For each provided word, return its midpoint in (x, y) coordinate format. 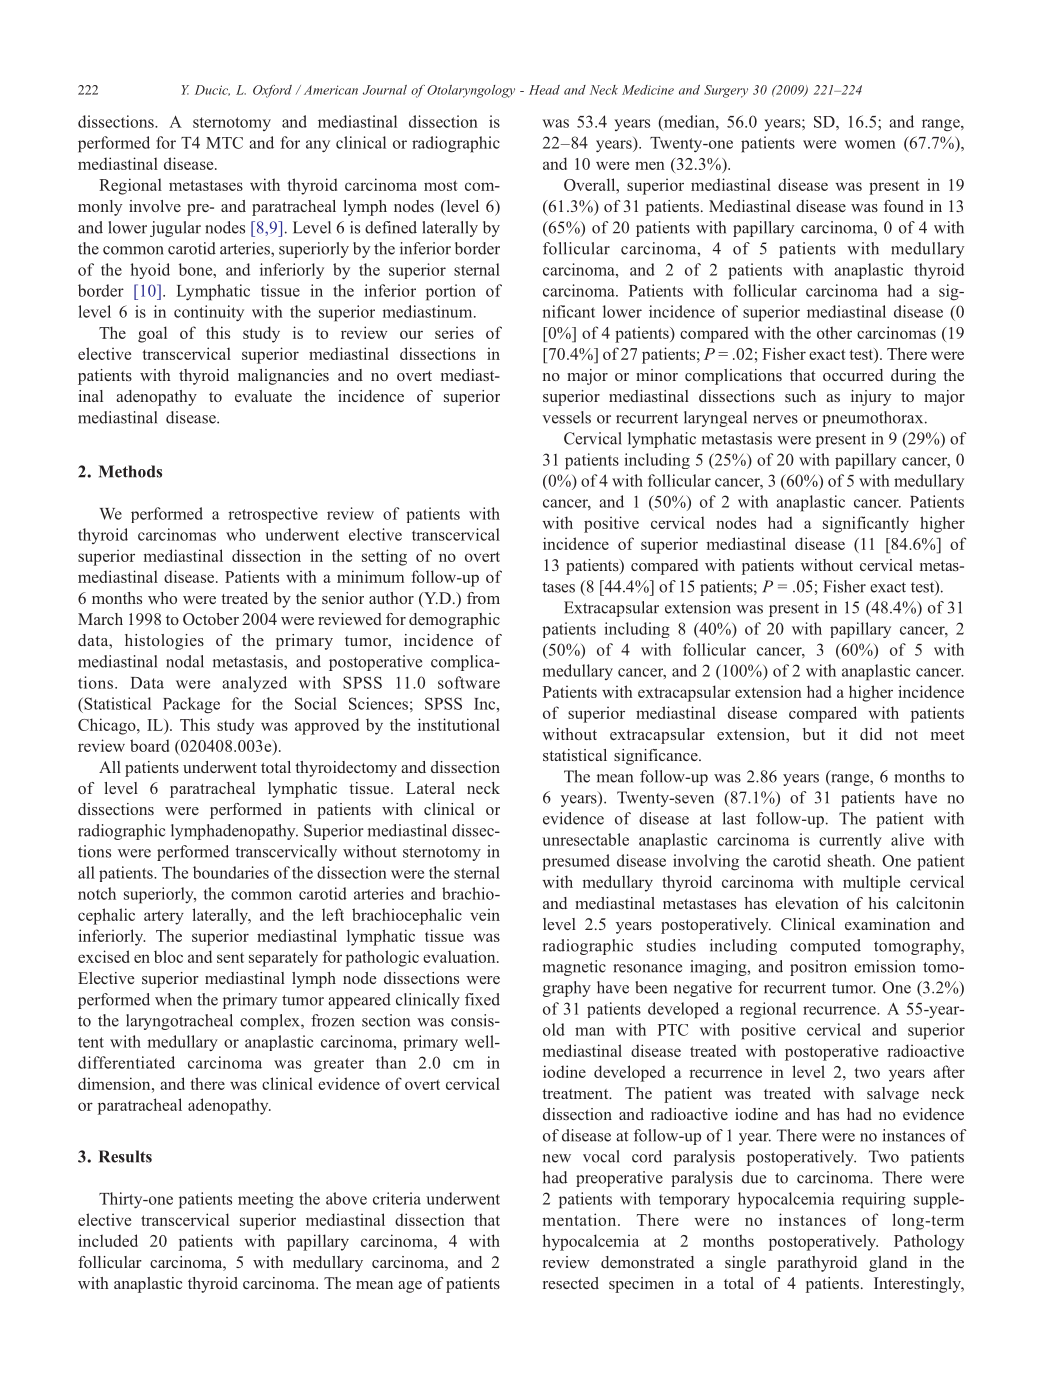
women (870, 144)
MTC (224, 143)
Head (544, 90)
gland (888, 1264)
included (108, 1240)
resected (571, 1283)
